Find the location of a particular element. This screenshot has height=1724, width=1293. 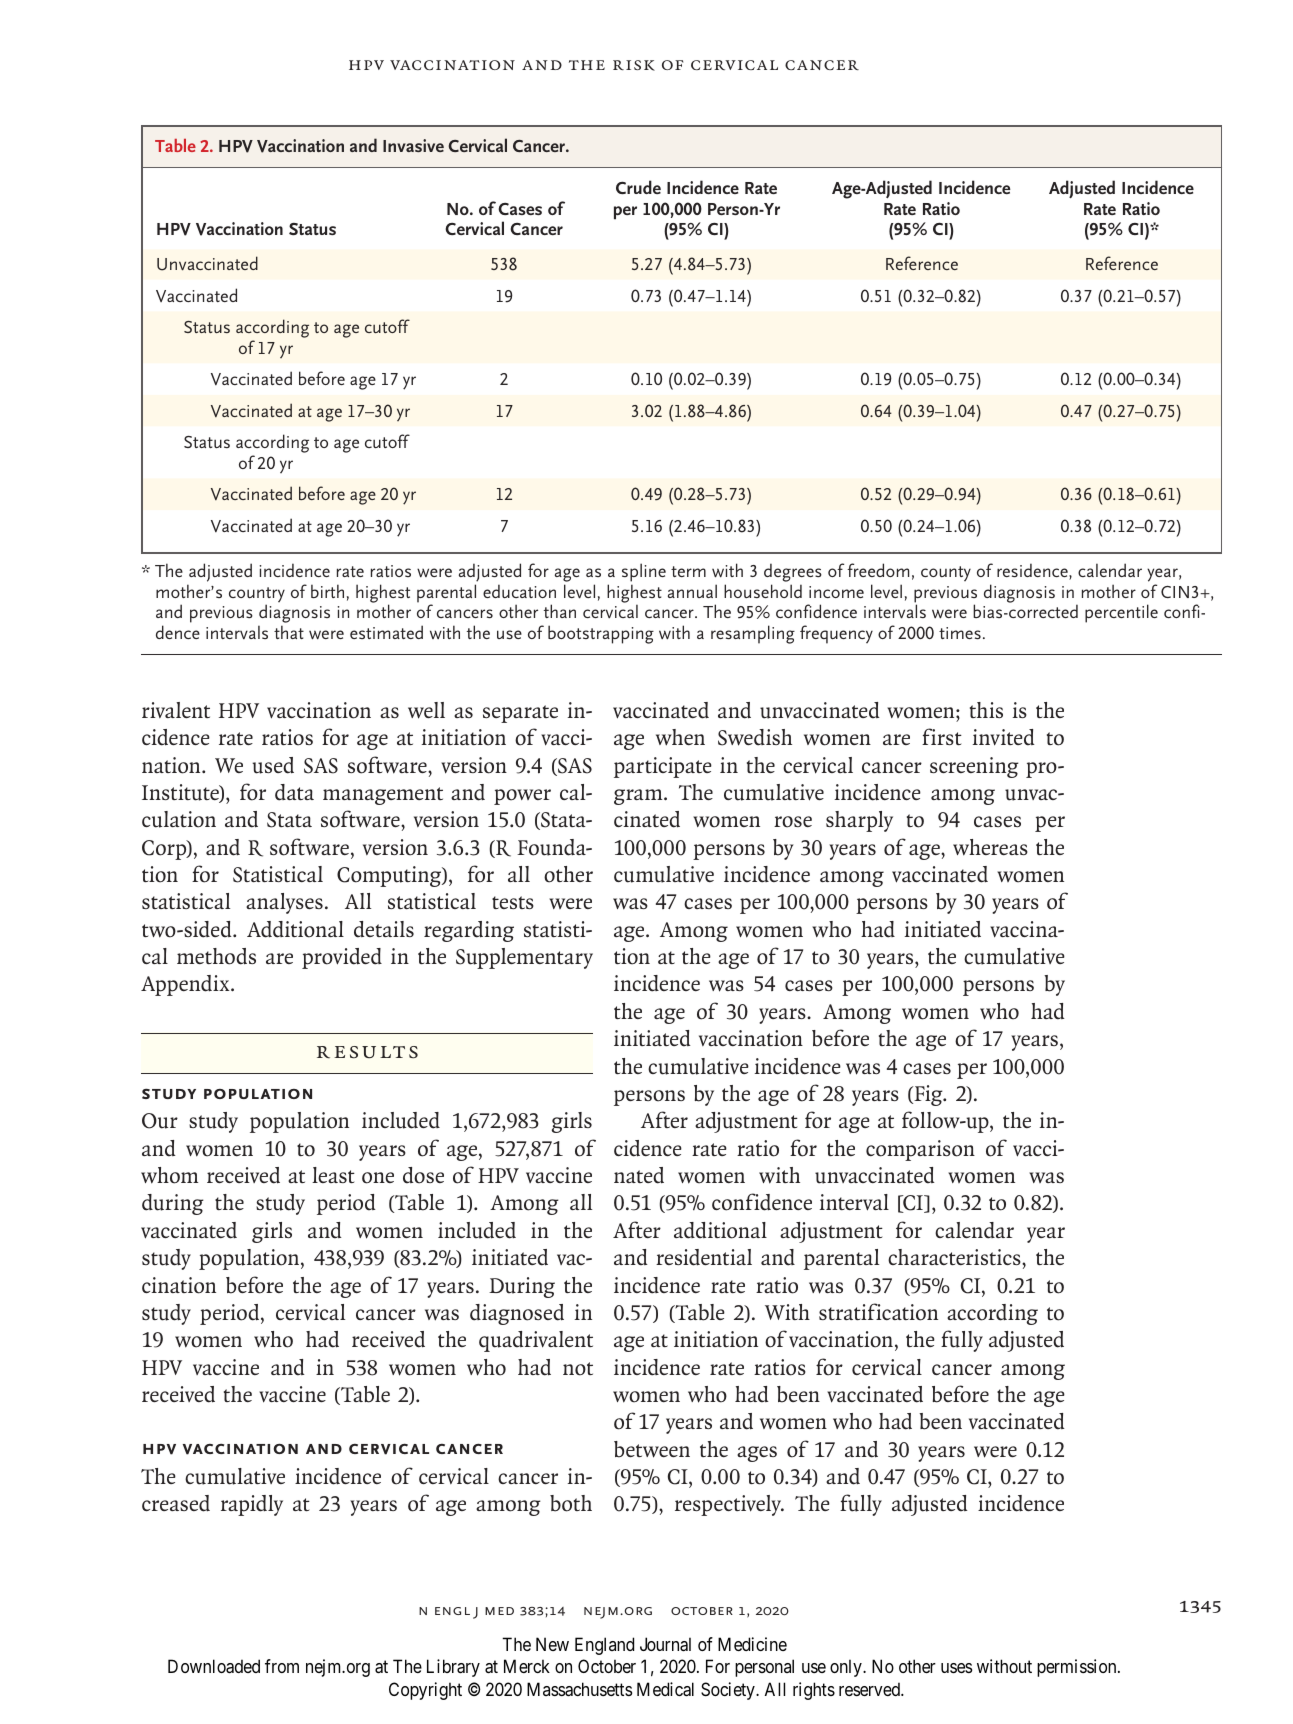

bootstrapping is located at coordinates (601, 634).
